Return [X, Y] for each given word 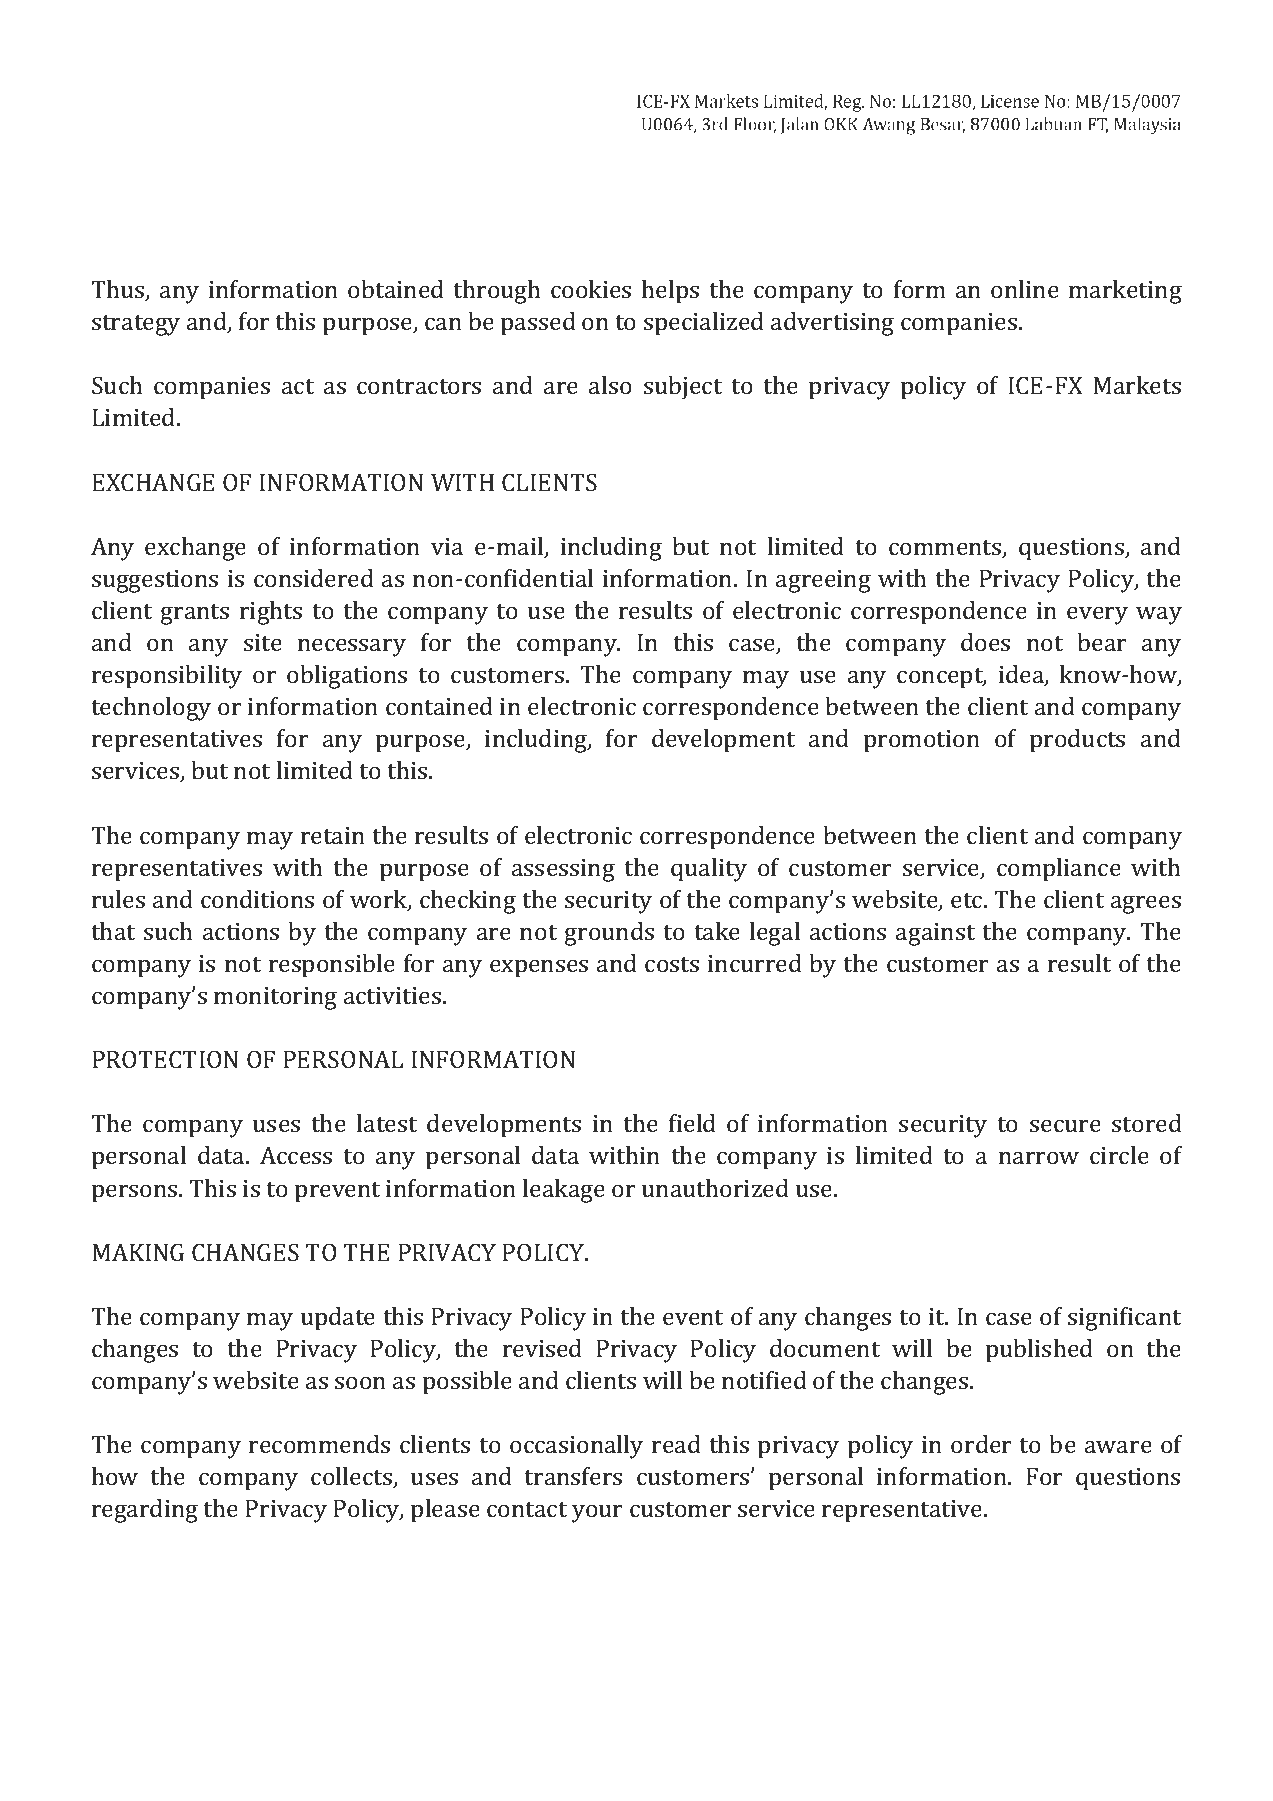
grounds [609, 934]
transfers [573, 1476]
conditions [257, 899]
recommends [319, 1444]
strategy [136, 325]
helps [670, 292]
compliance [1059, 870]
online [1025, 289]
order [981, 1444]
